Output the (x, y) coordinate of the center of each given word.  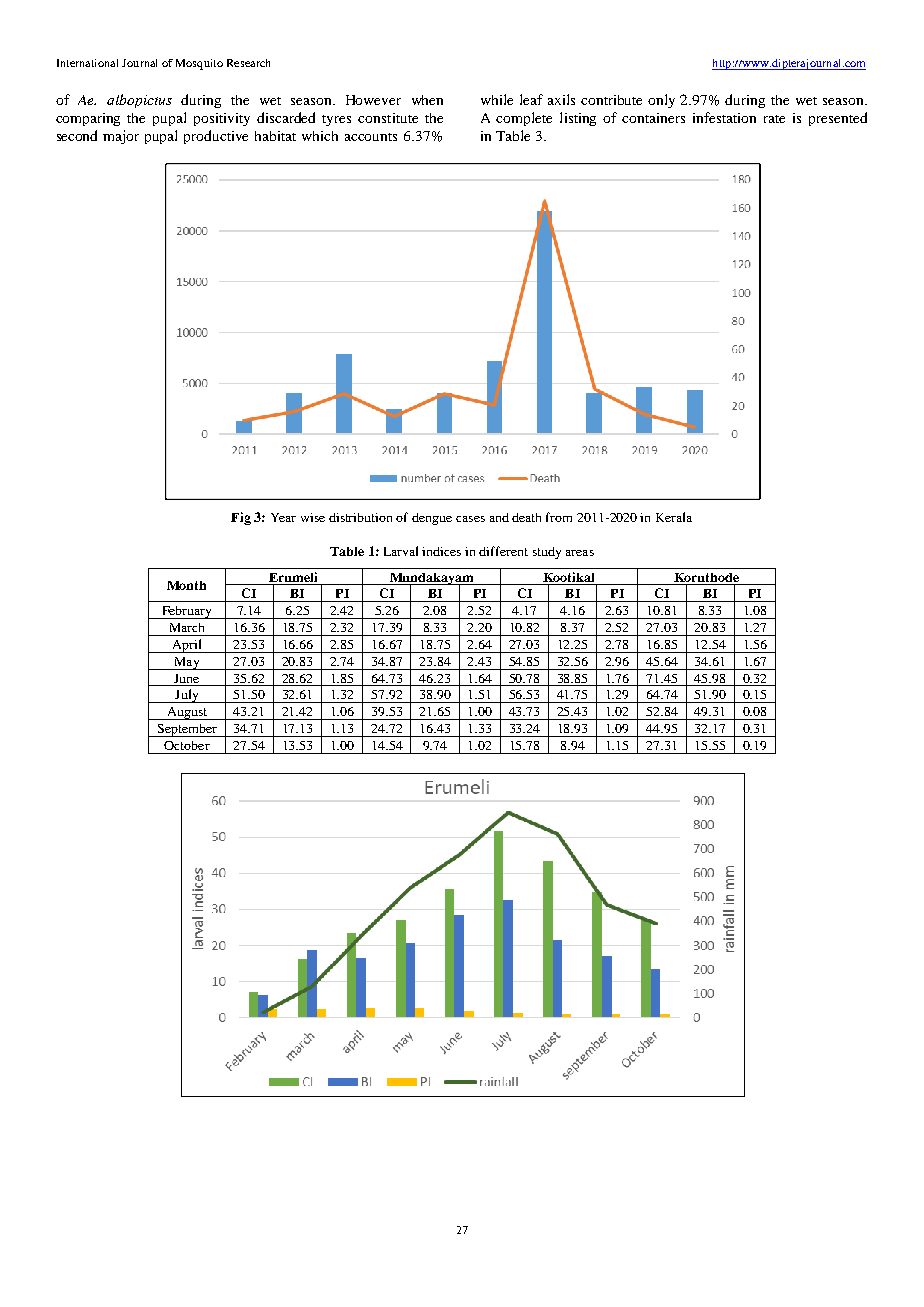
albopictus (139, 101)
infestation (724, 117)
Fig (241, 518)
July (187, 696)
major (121, 137)
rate (774, 119)
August (186, 713)
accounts (371, 137)
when (427, 100)
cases (470, 519)
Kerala (674, 517)
